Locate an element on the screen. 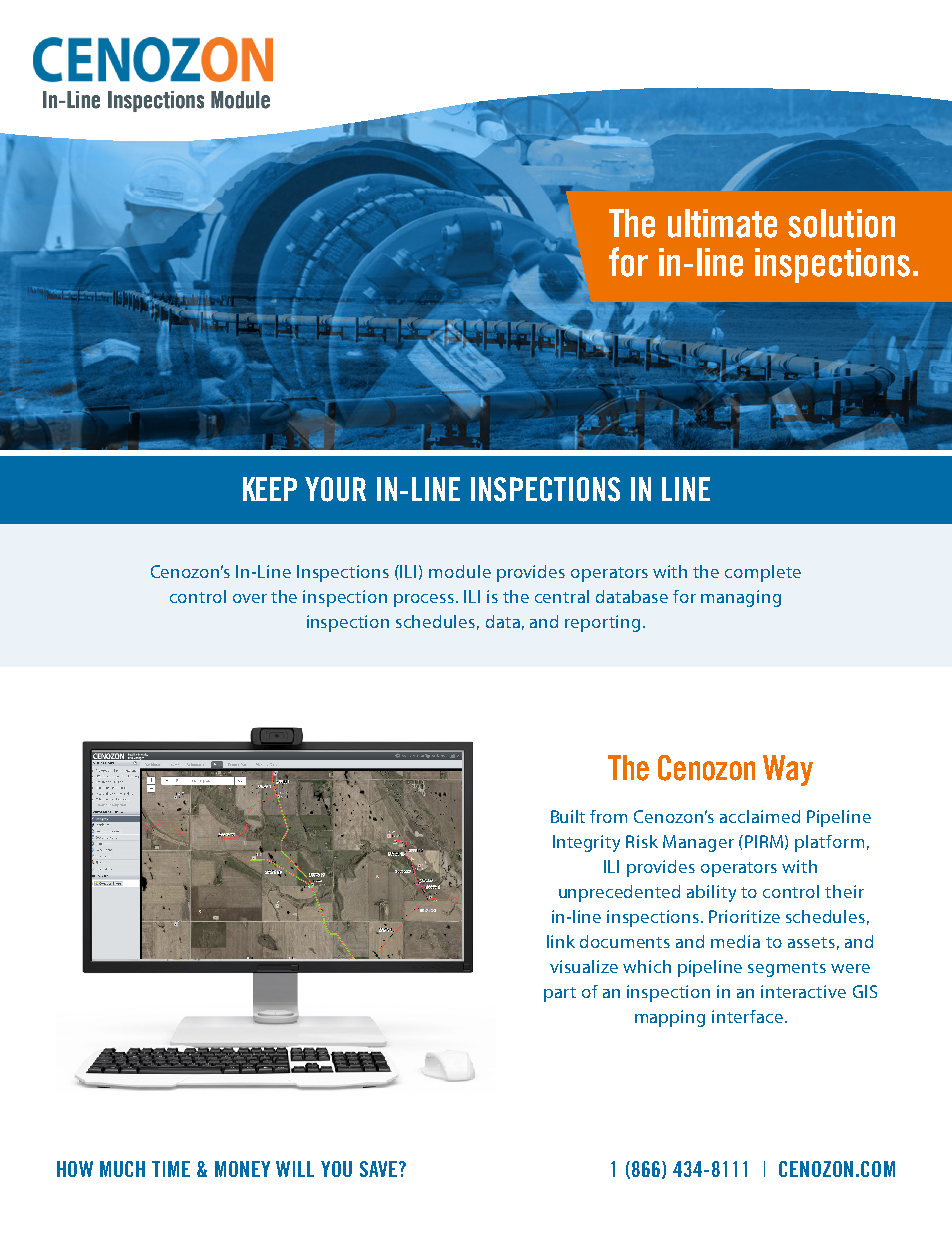  YOUR is located at coordinates (335, 489).
